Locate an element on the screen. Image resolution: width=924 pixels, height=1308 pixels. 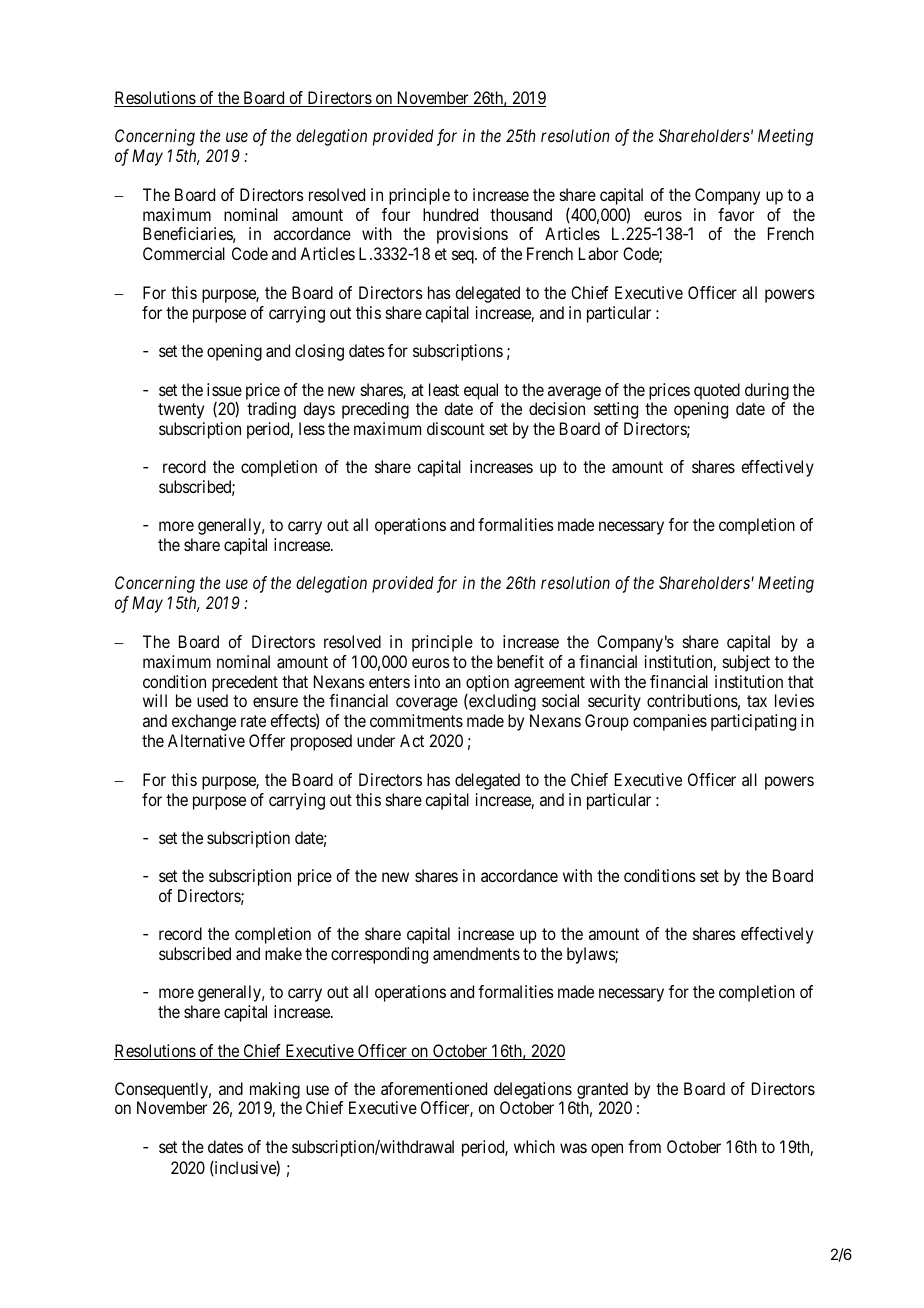
quoted is located at coordinates (717, 391).
